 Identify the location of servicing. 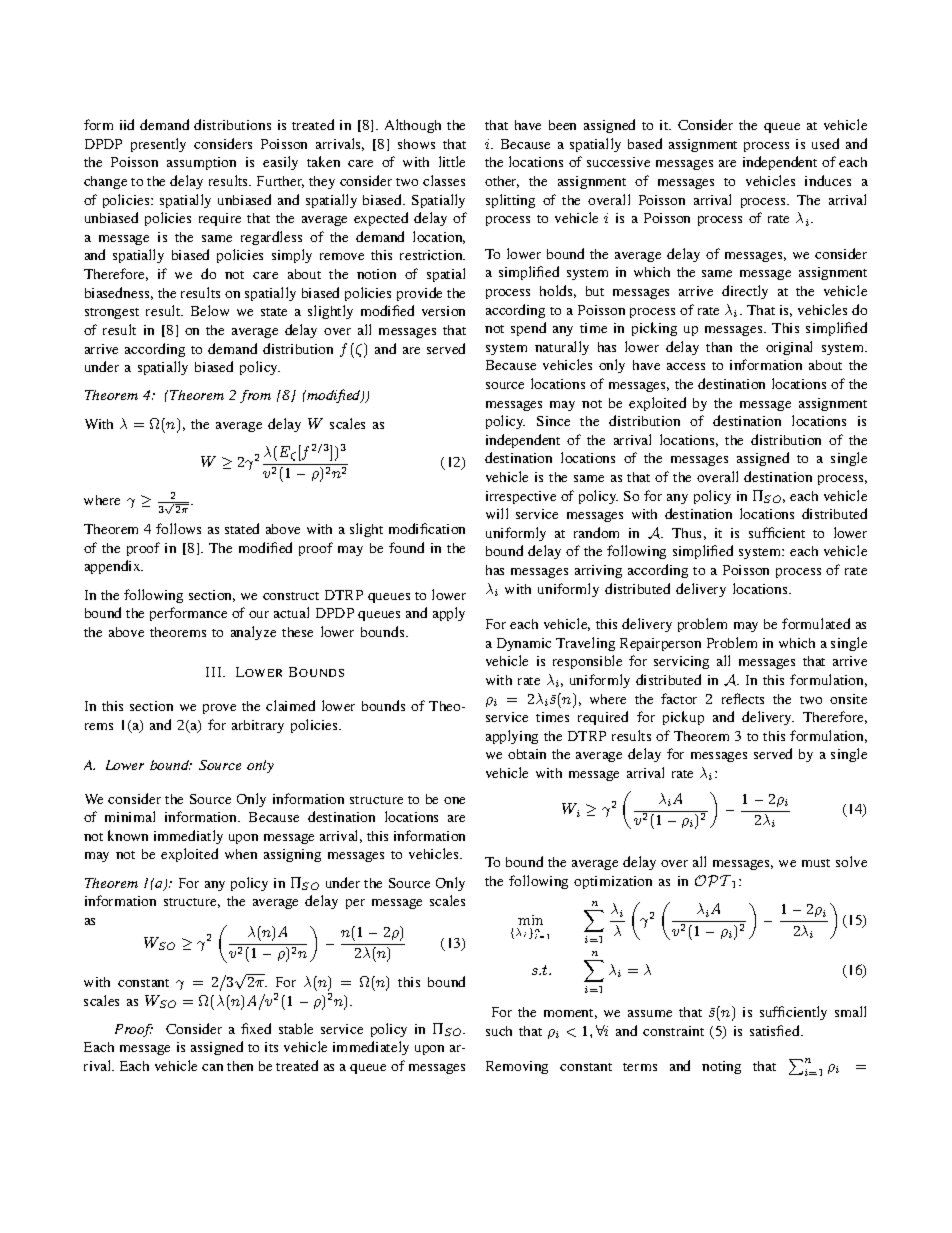
(681, 662).
